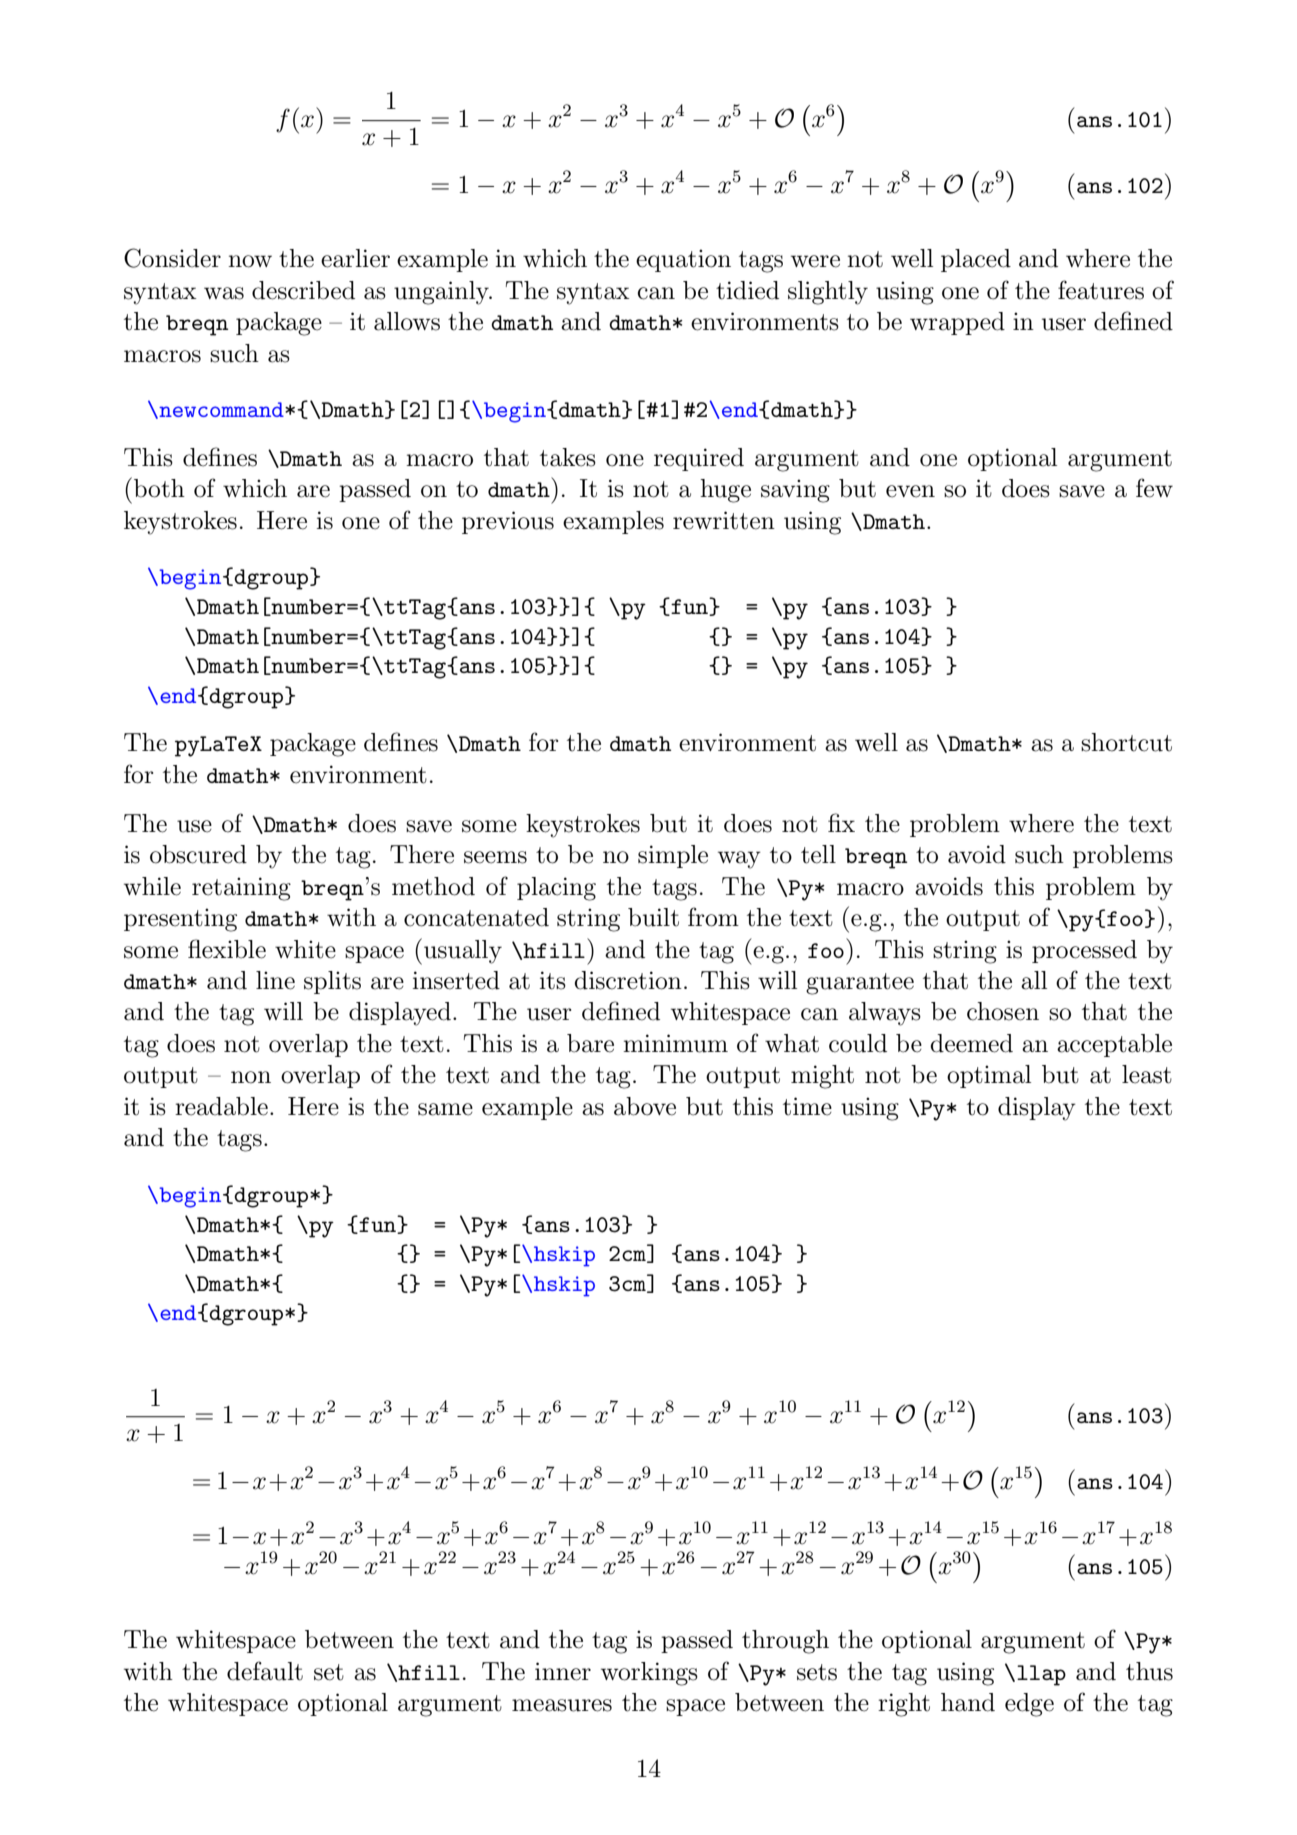 The width and height of the screenshot is (1297, 1835). I want to click on line, so click(275, 980).
